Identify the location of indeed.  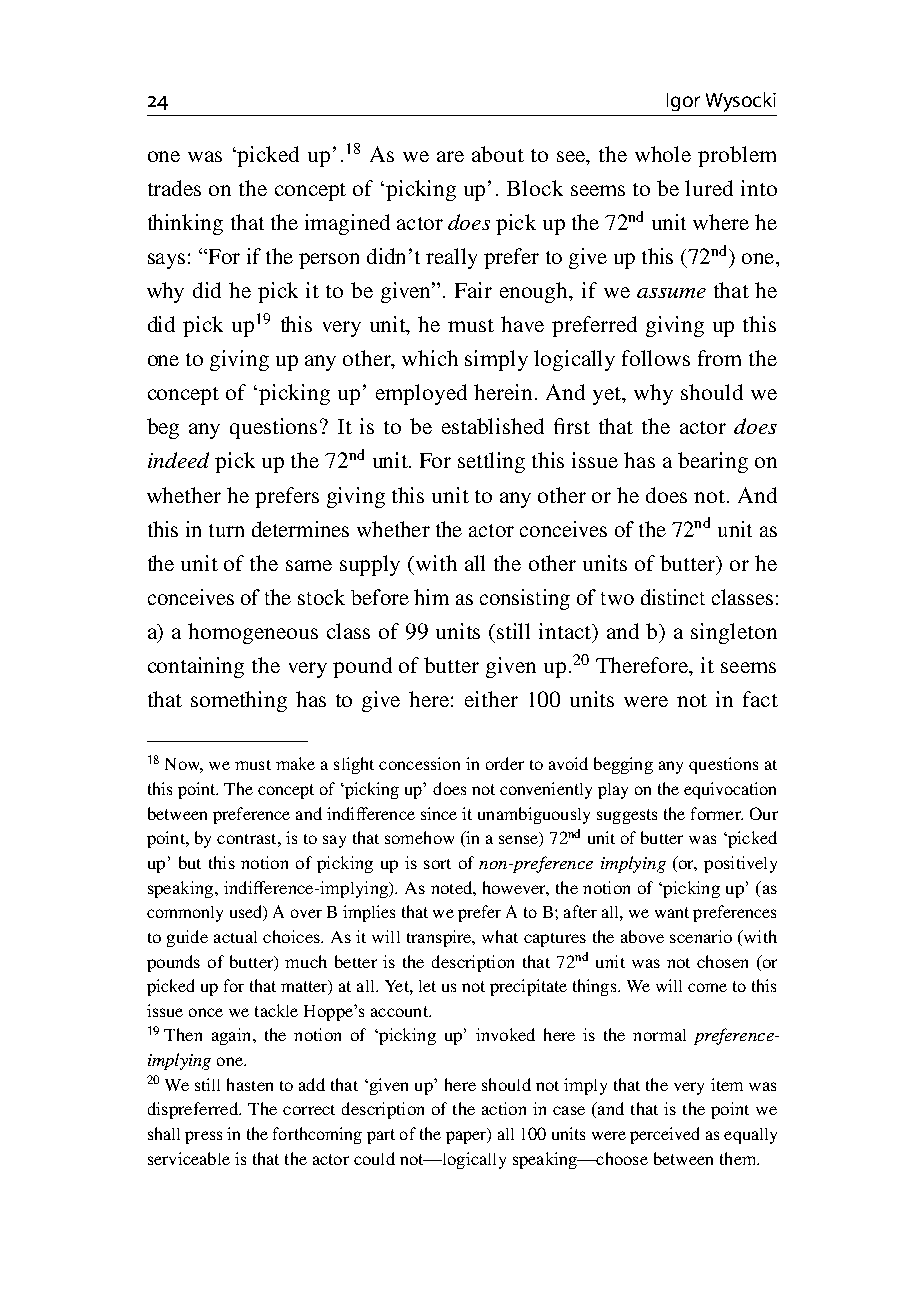
(178, 460).
